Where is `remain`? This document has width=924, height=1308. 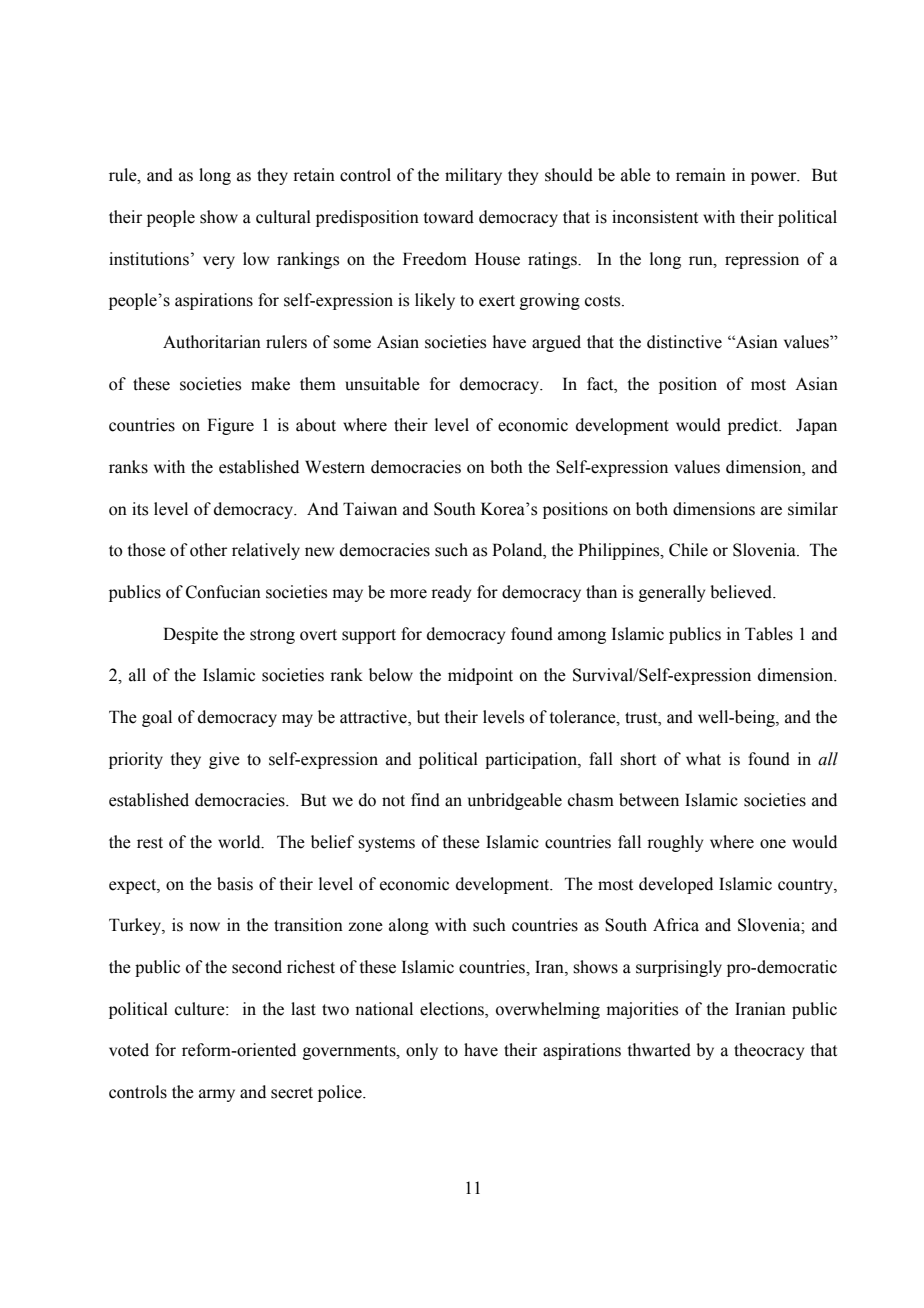
remain is located at coordinates (701, 175).
